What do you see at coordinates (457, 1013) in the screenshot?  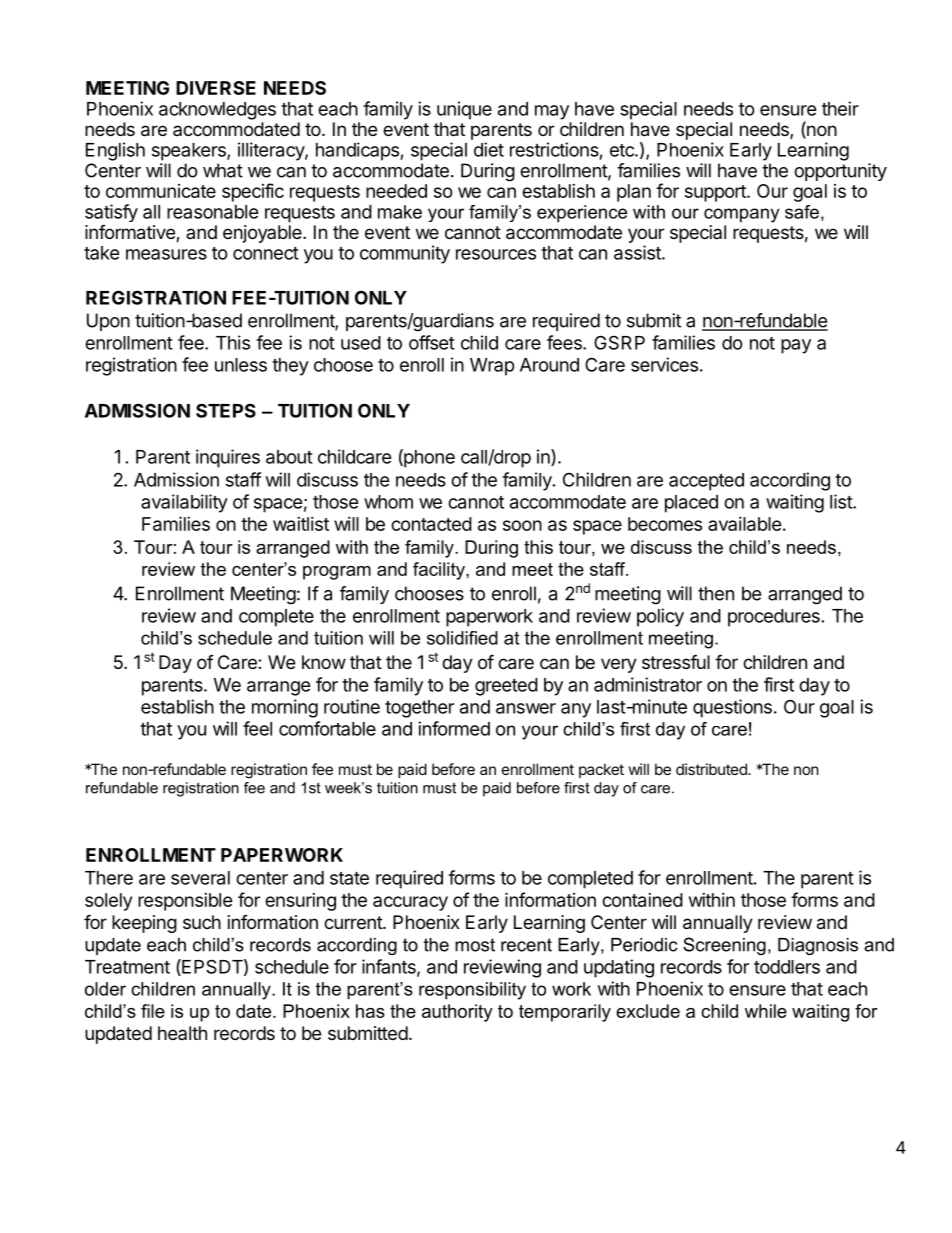 I see `authority` at bounding box center [457, 1013].
